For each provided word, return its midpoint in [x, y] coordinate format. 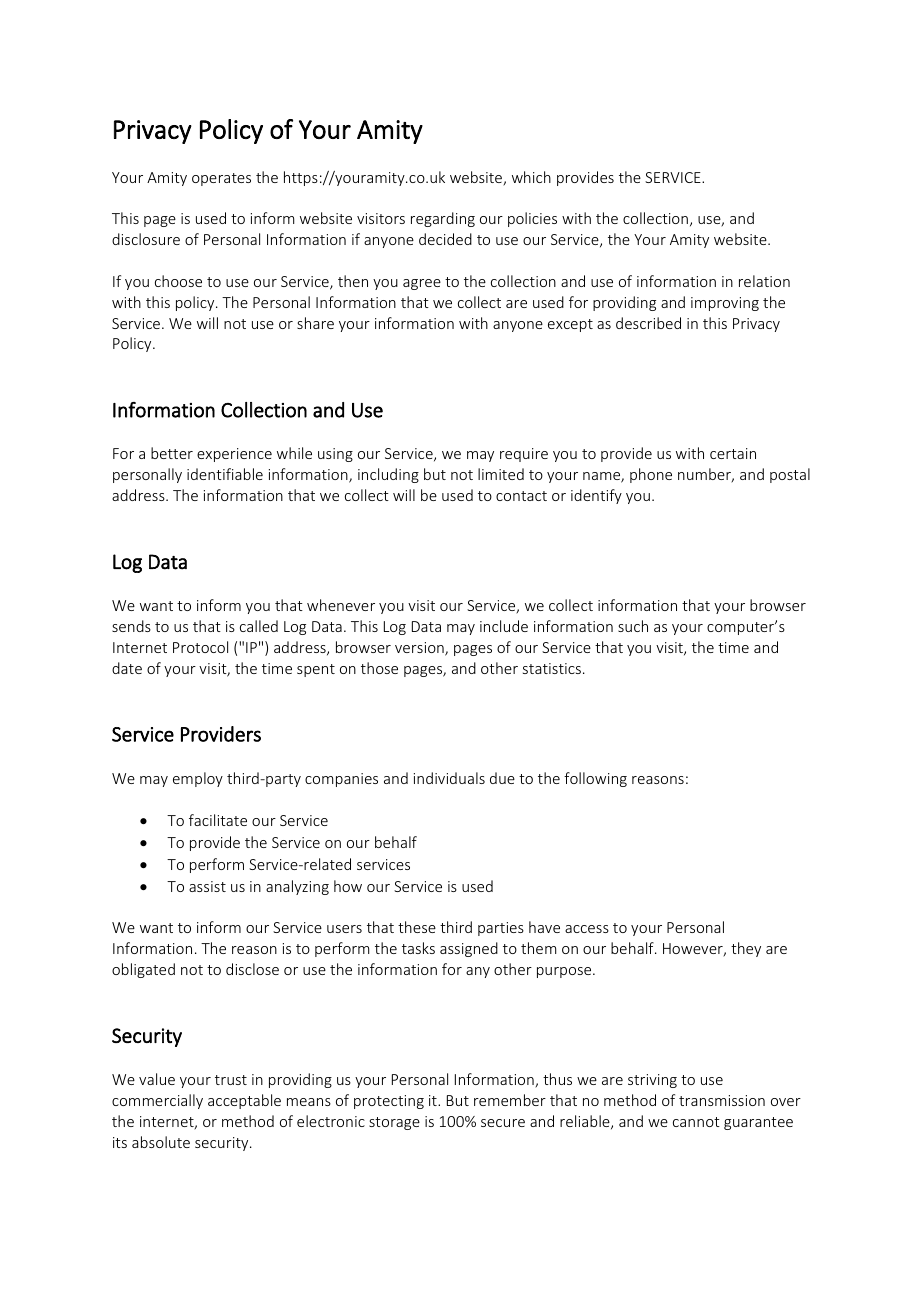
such [633, 626]
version [420, 649]
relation [764, 281]
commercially [157, 1101]
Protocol [200, 647]
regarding [443, 219]
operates [221, 179]
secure [503, 1123]
